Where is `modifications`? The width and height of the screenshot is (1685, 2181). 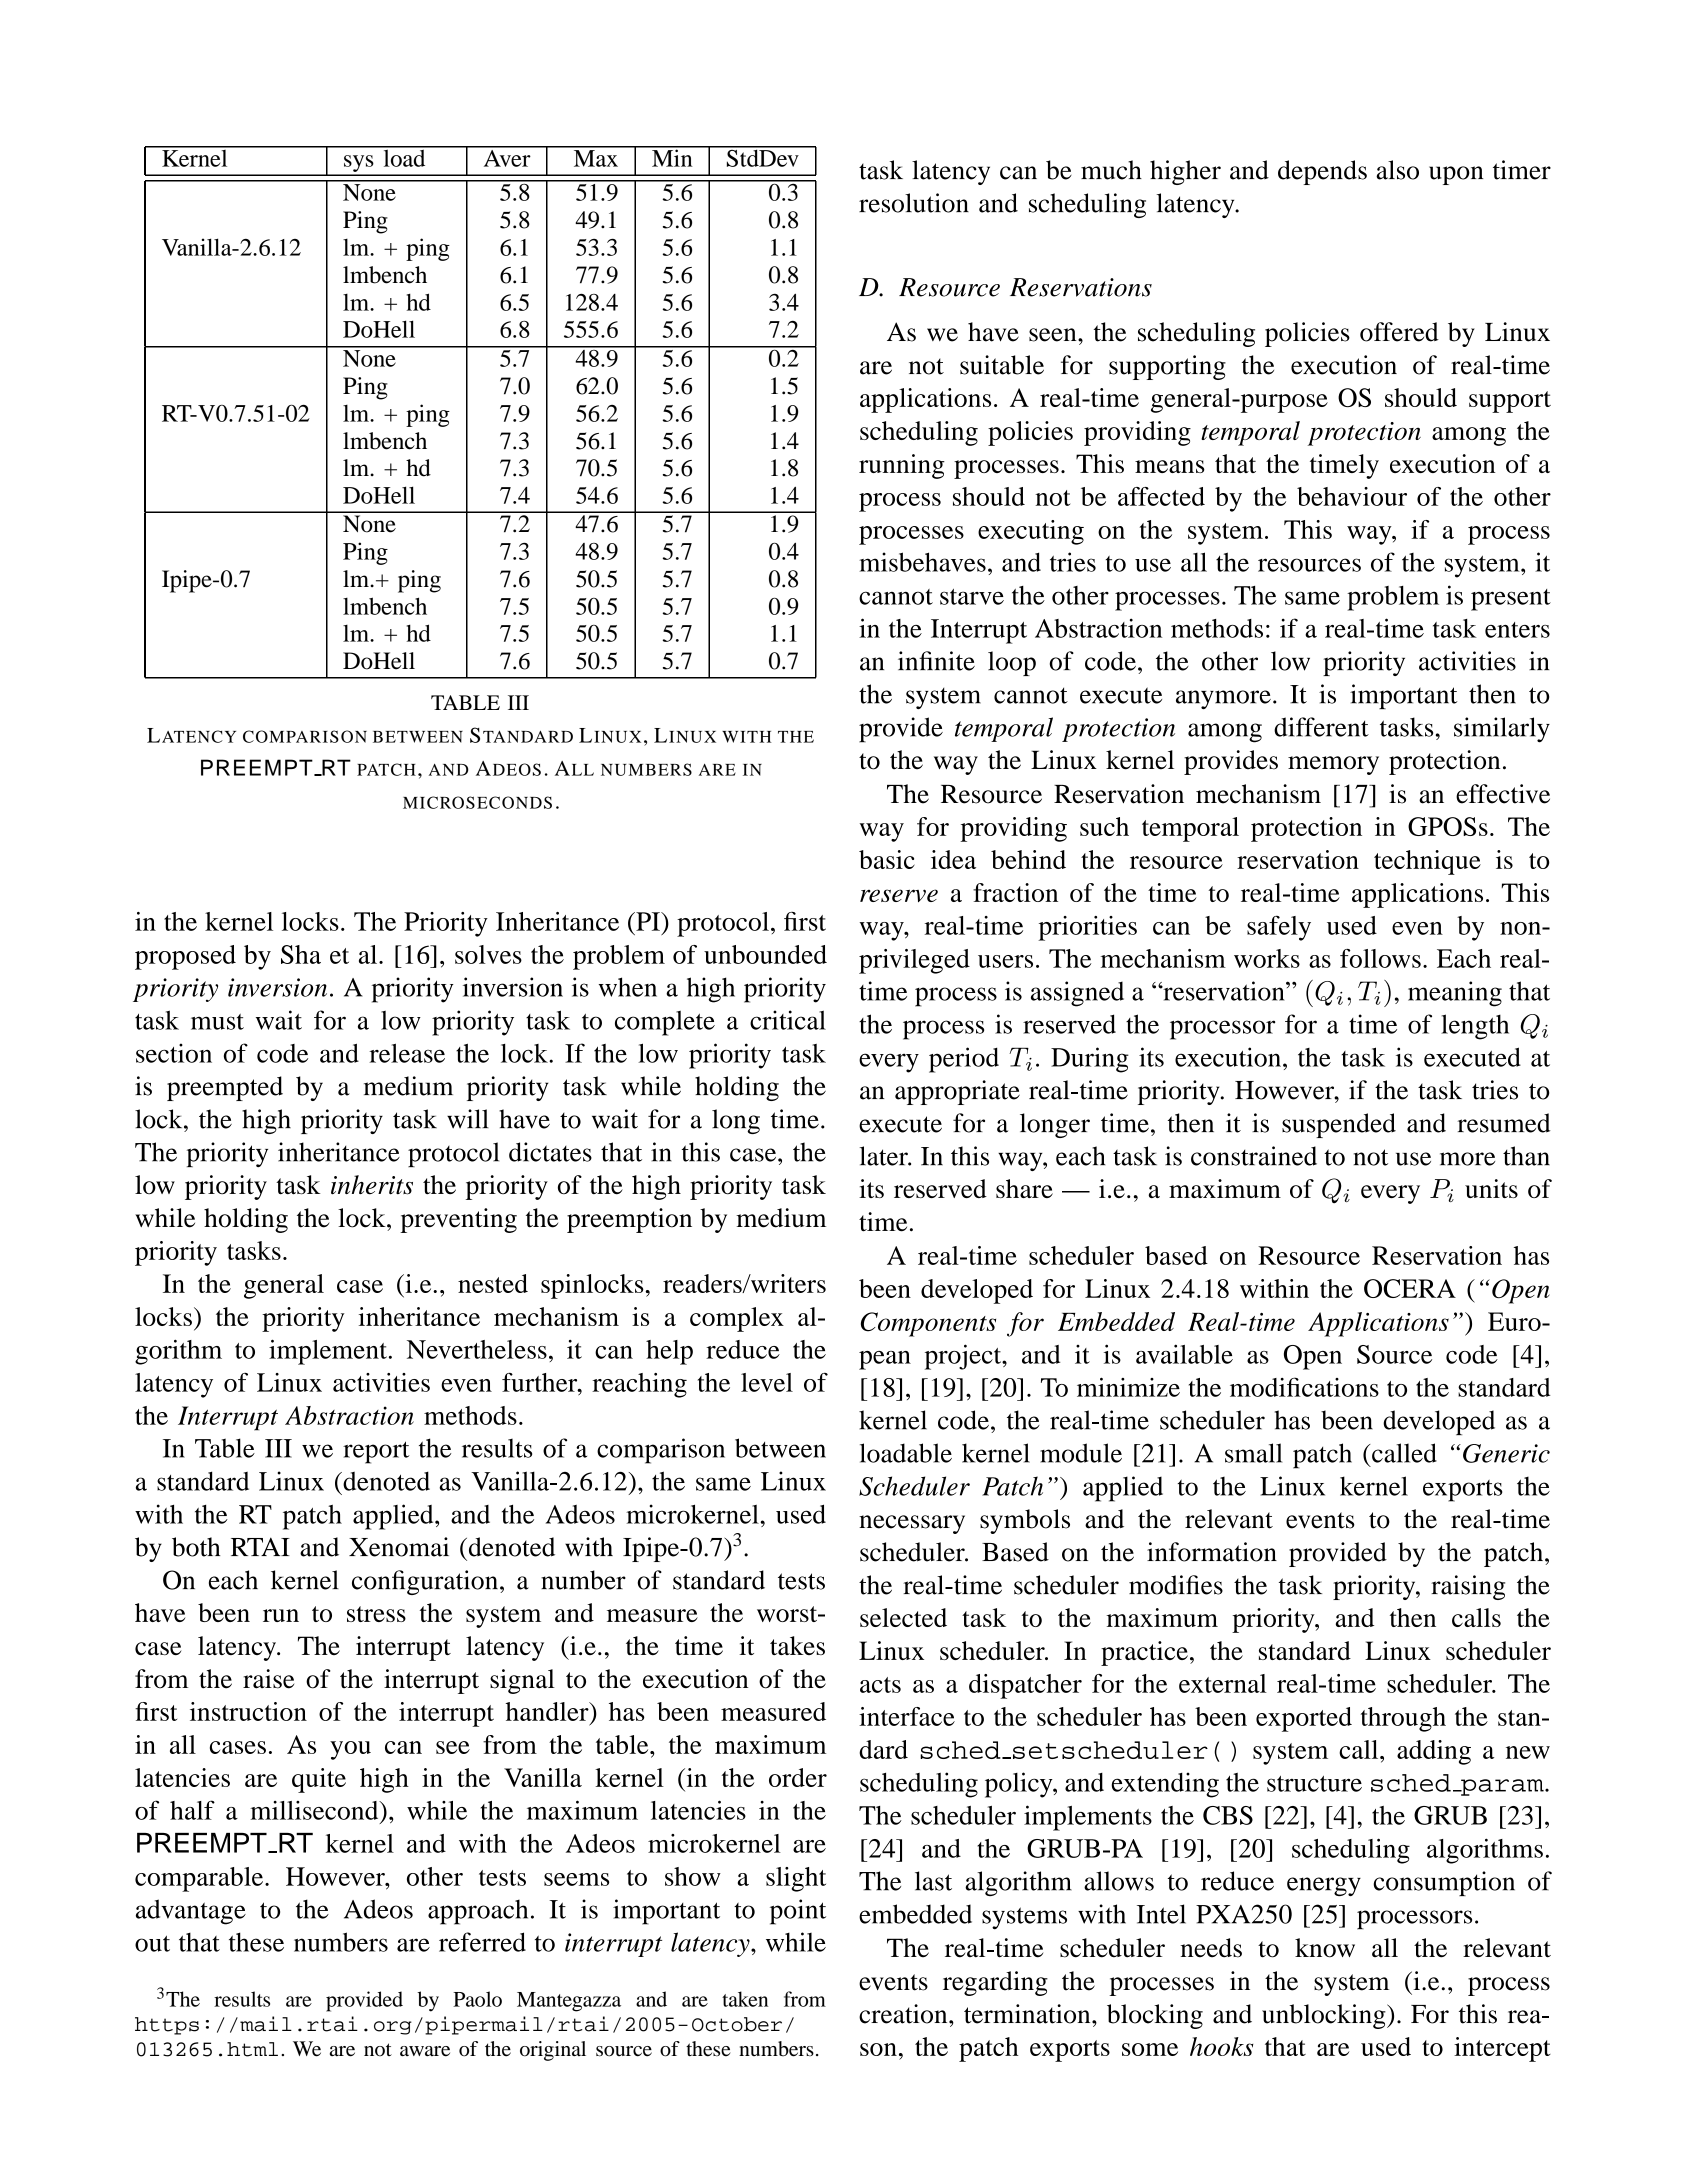 modifications is located at coordinates (1304, 1387).
